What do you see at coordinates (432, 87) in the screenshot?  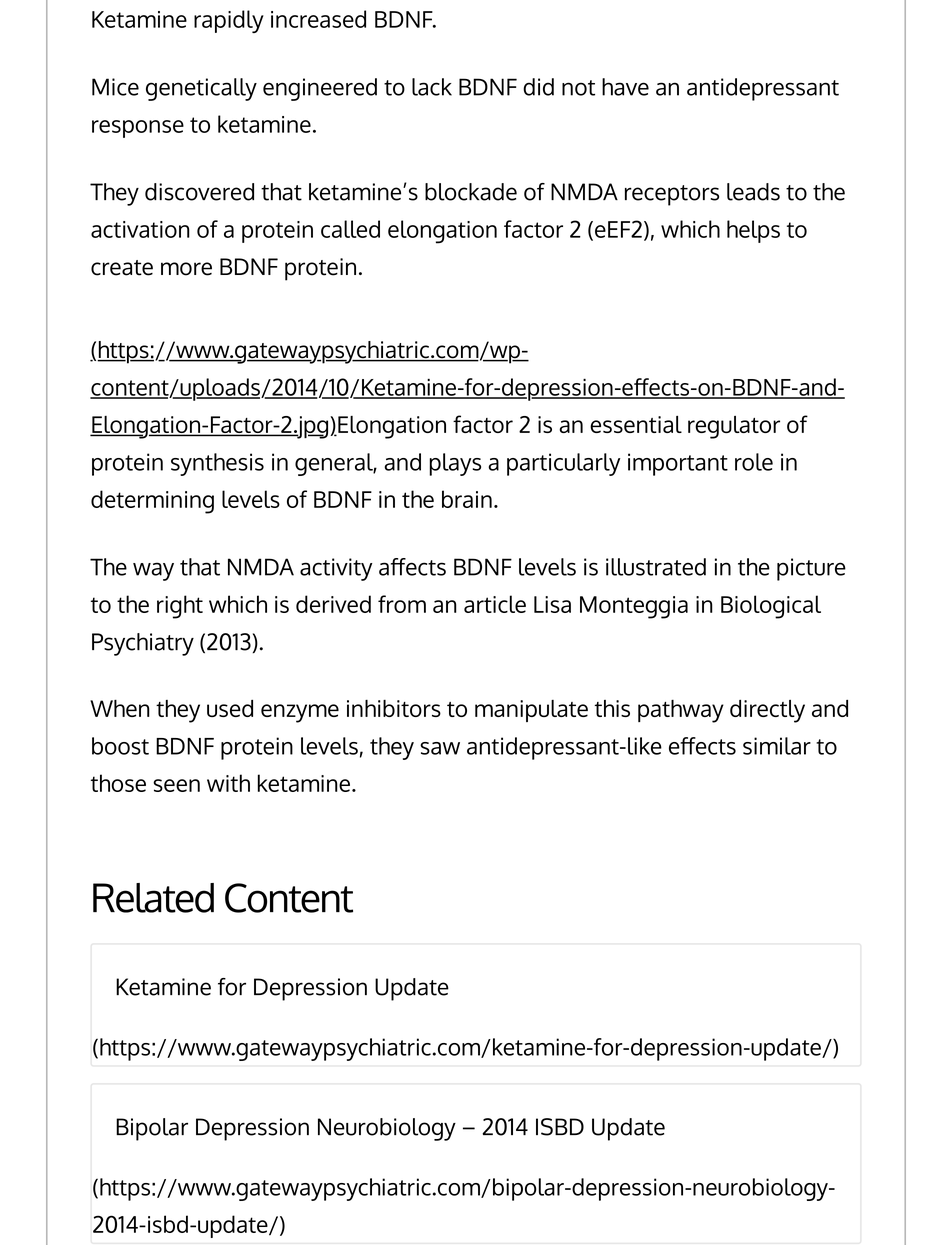 I see `lack` at bounding box center [432, 87].
